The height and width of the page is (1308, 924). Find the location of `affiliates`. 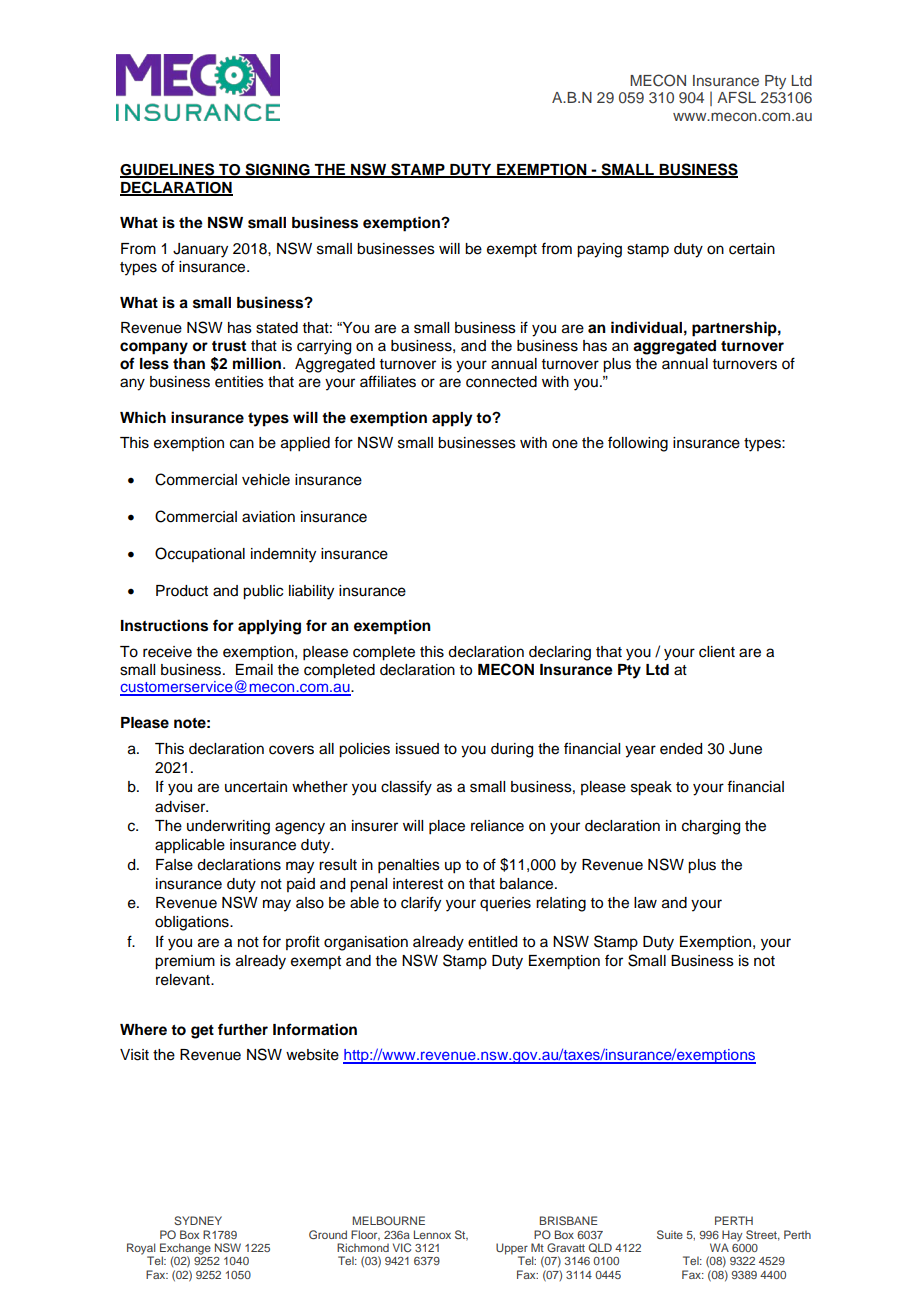

affiliates is located at coordinates (388, 381).
